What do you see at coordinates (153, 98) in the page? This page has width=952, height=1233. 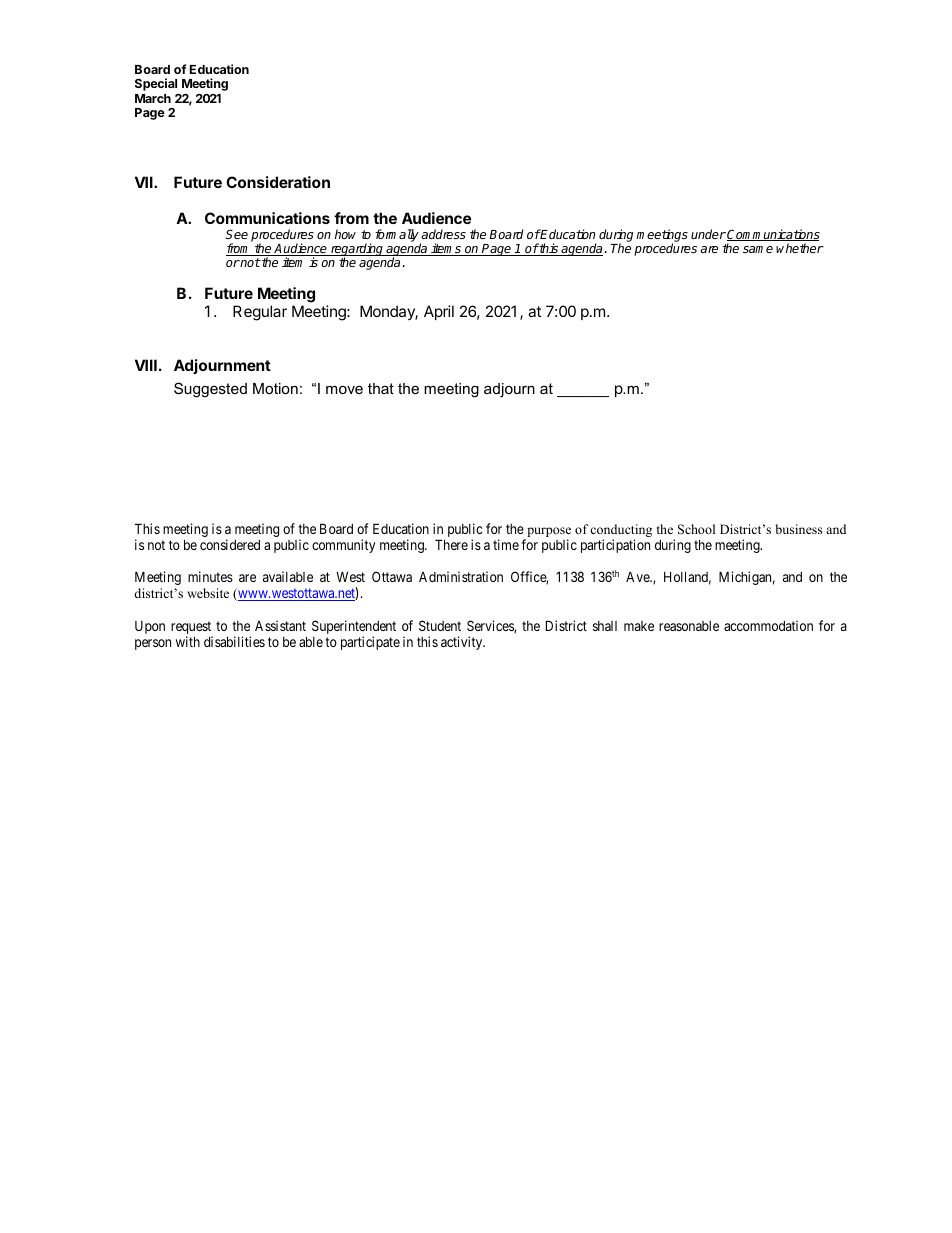 I see `March` at bounding box center [153, 98].
